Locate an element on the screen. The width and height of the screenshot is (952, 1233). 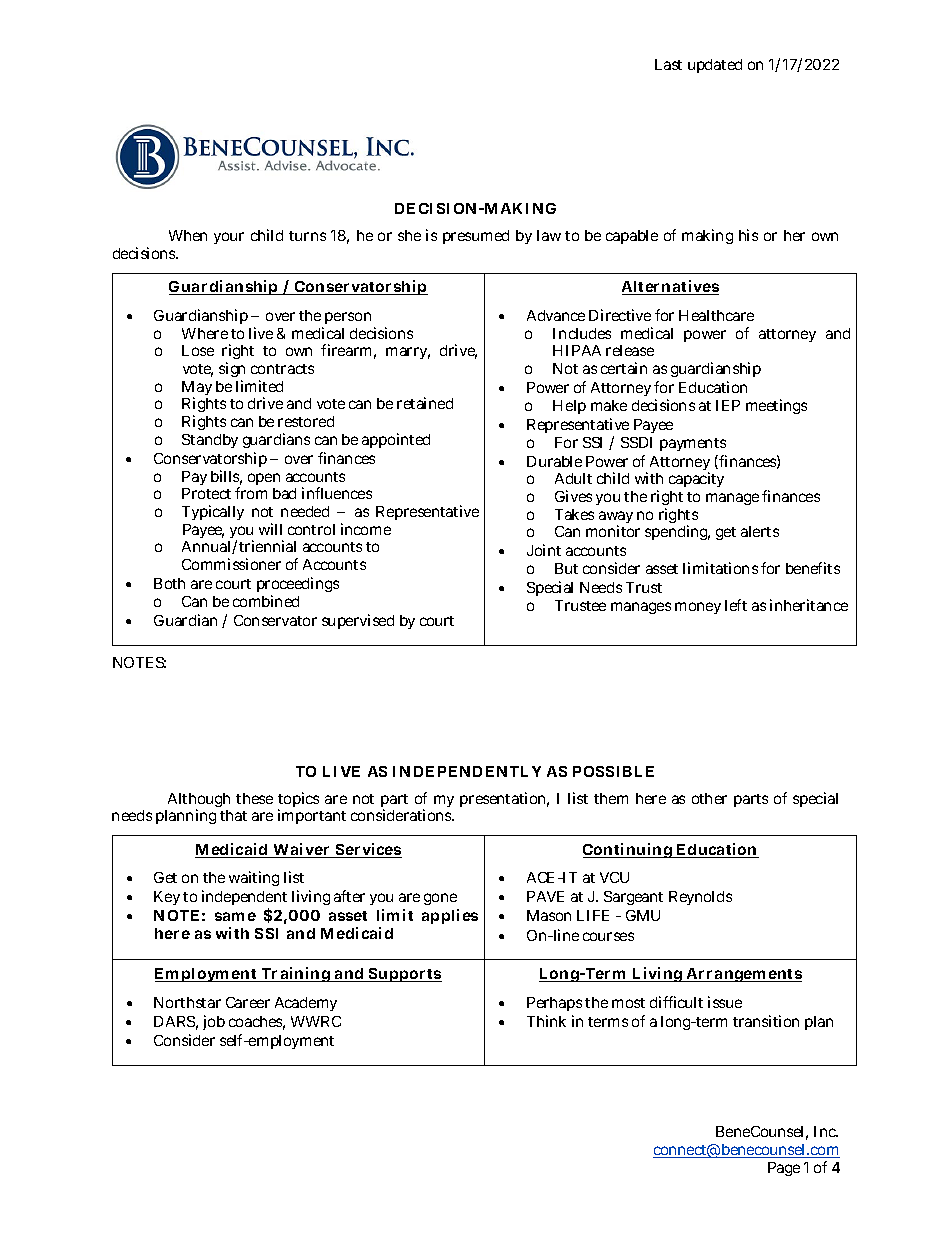
When is located at coordinates (188, 235).
